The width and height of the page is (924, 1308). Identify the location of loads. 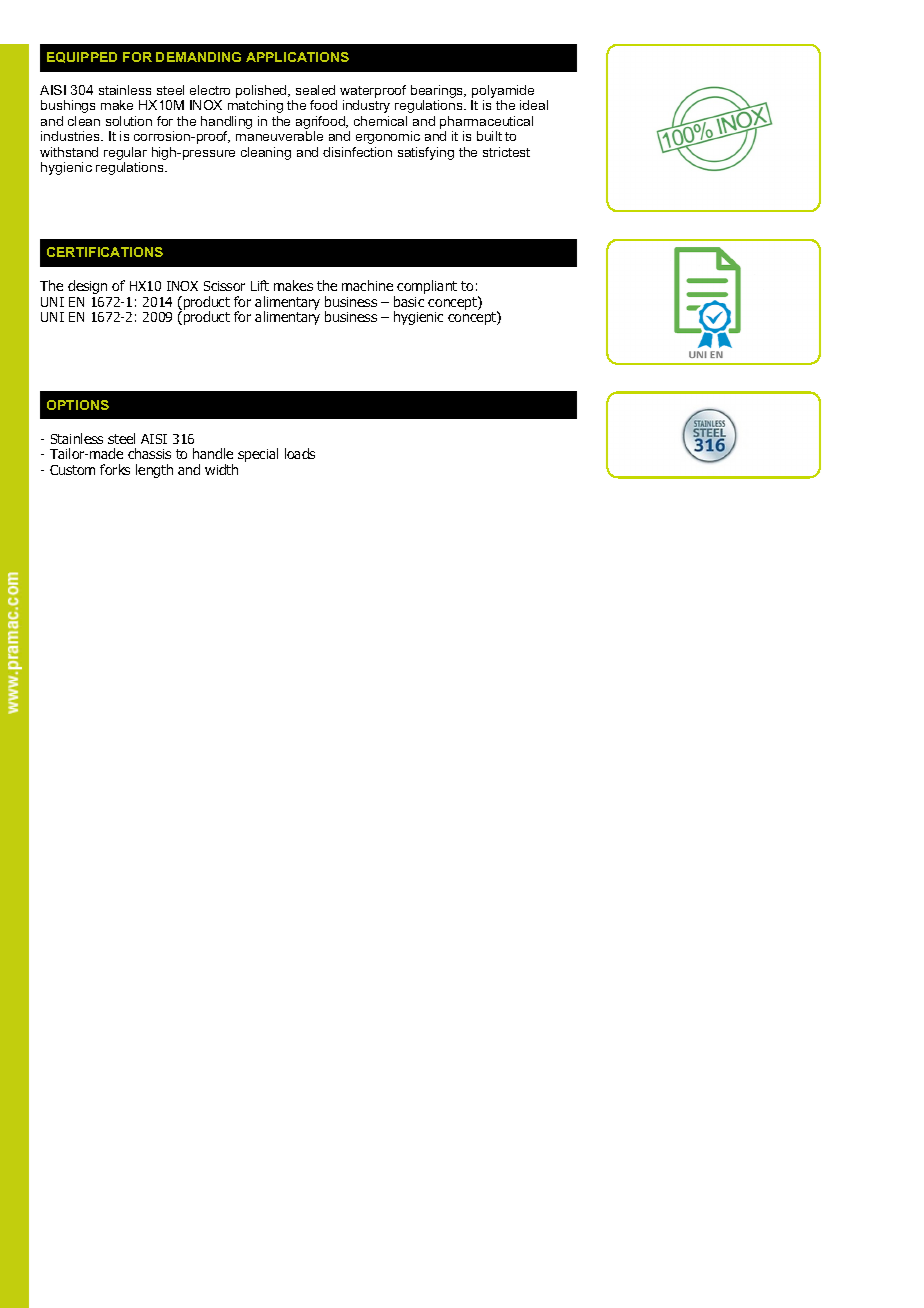
(300, 453).
